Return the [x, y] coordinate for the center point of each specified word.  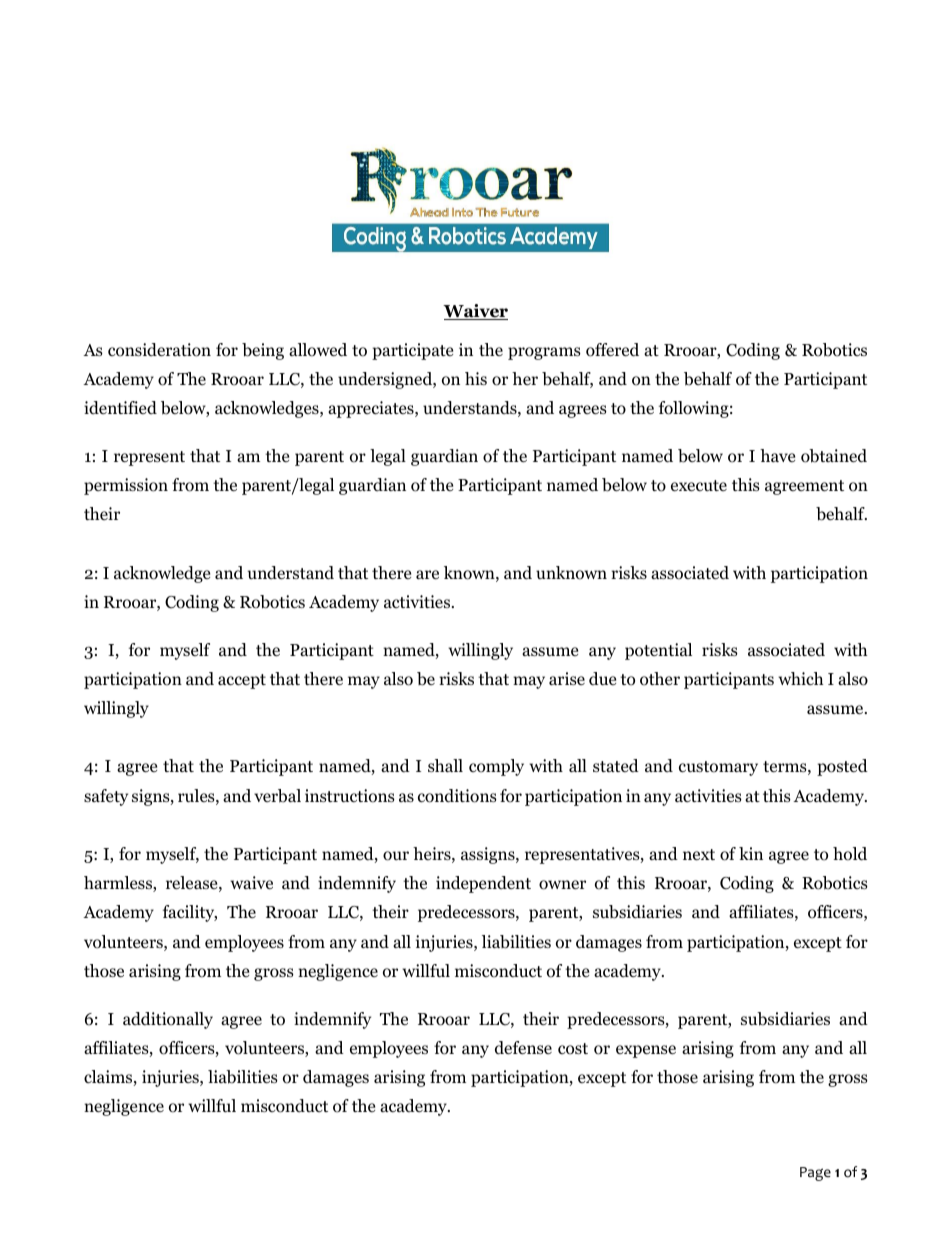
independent [483, 884]
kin [751, 853]
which [800, 678]
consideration [159, 350]
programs [544, 353]
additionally [168, 1020]
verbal [277, 796]
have [777, 455]
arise [567, 678]
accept [242, 681]
